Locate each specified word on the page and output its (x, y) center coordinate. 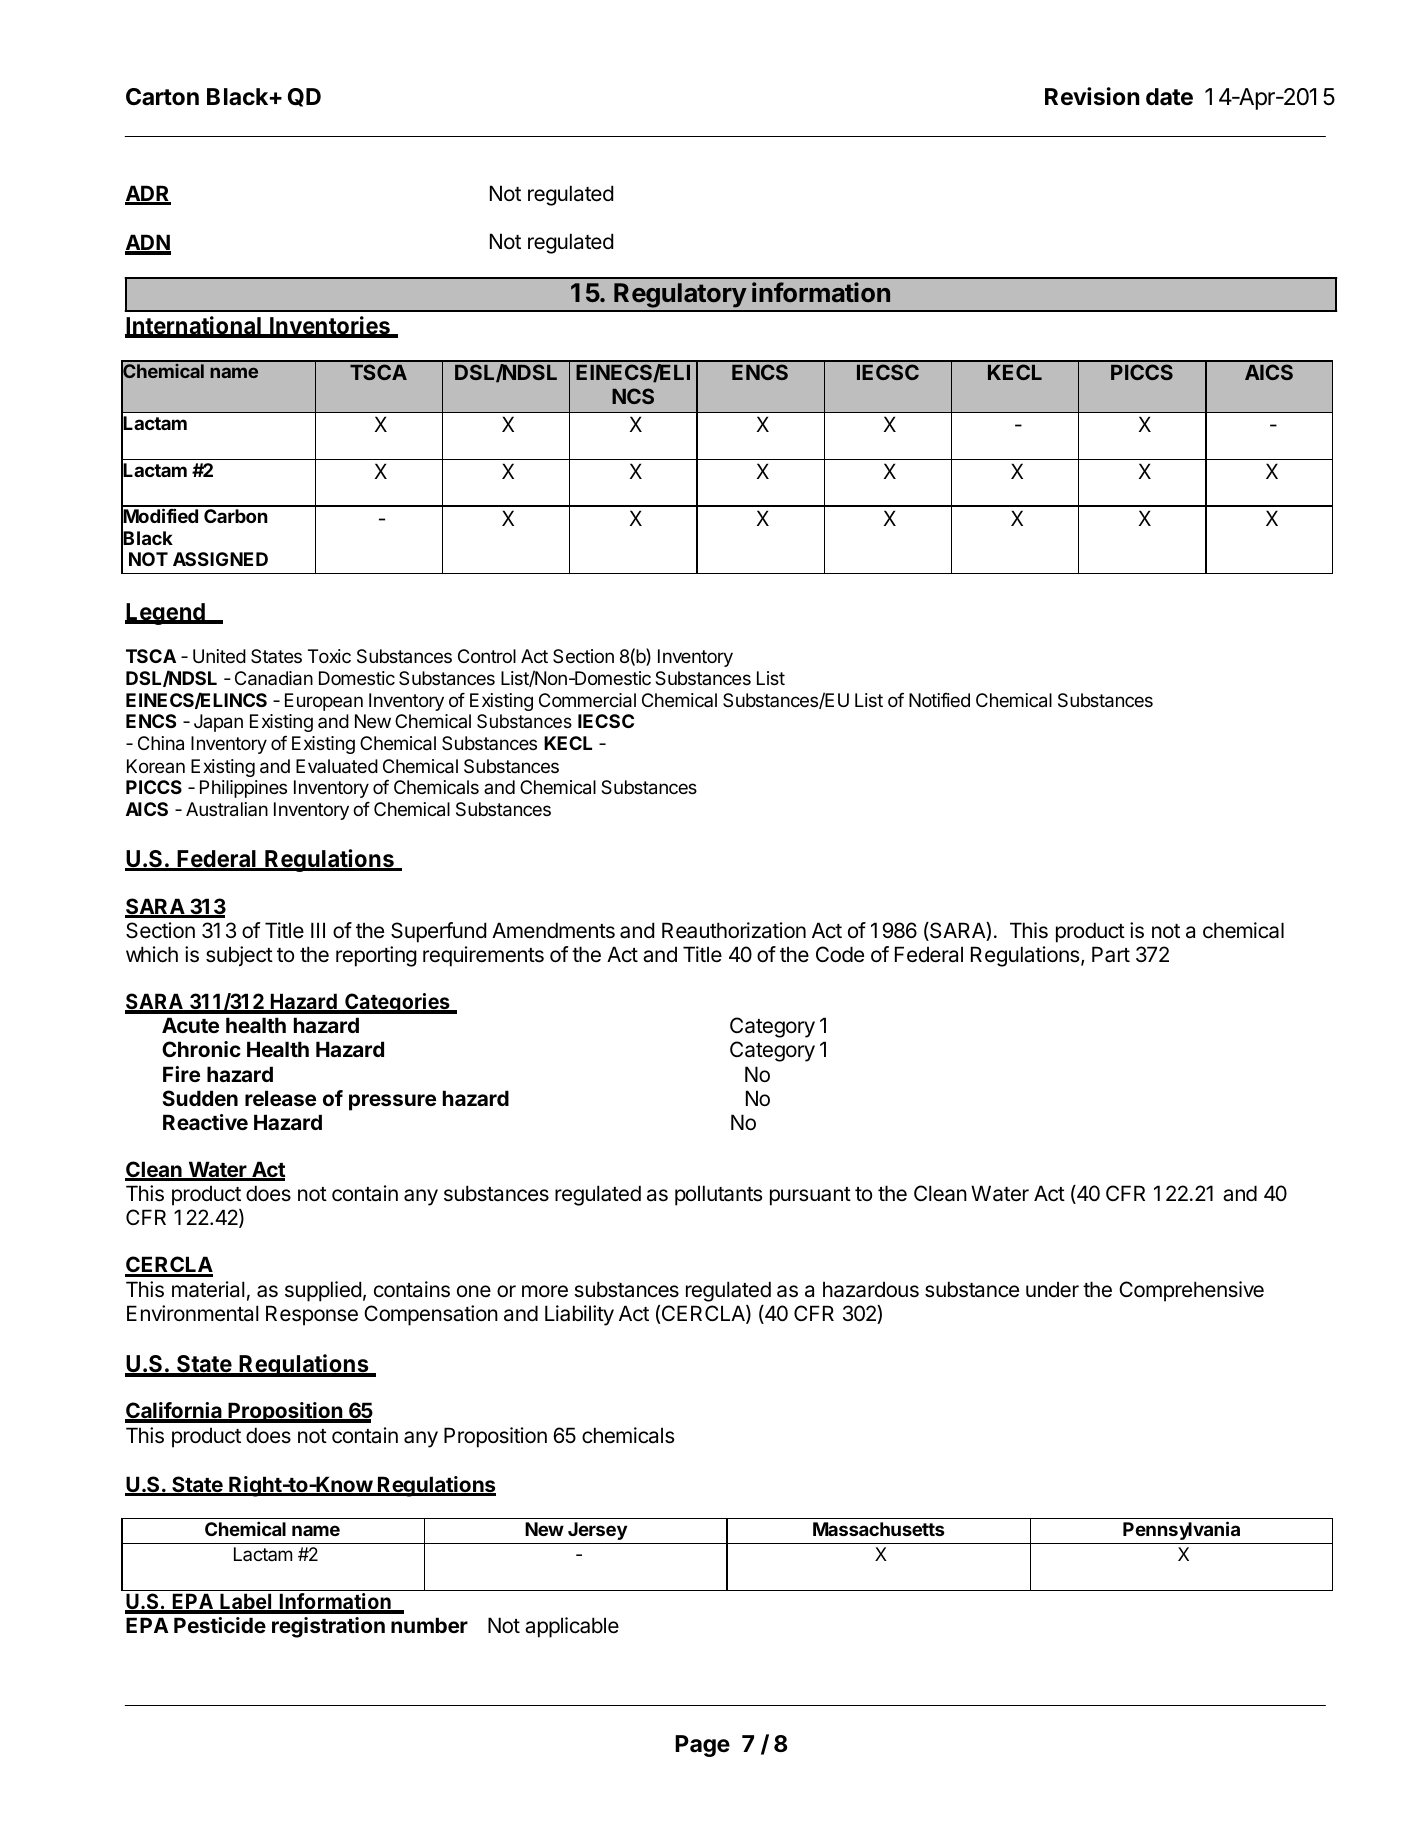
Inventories (330, 326)
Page (702, 1746)
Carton (162, 97)
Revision (1092, 96)
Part (1111, 954)
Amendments (553, 930)
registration (328, 1627)
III (318, 930)
